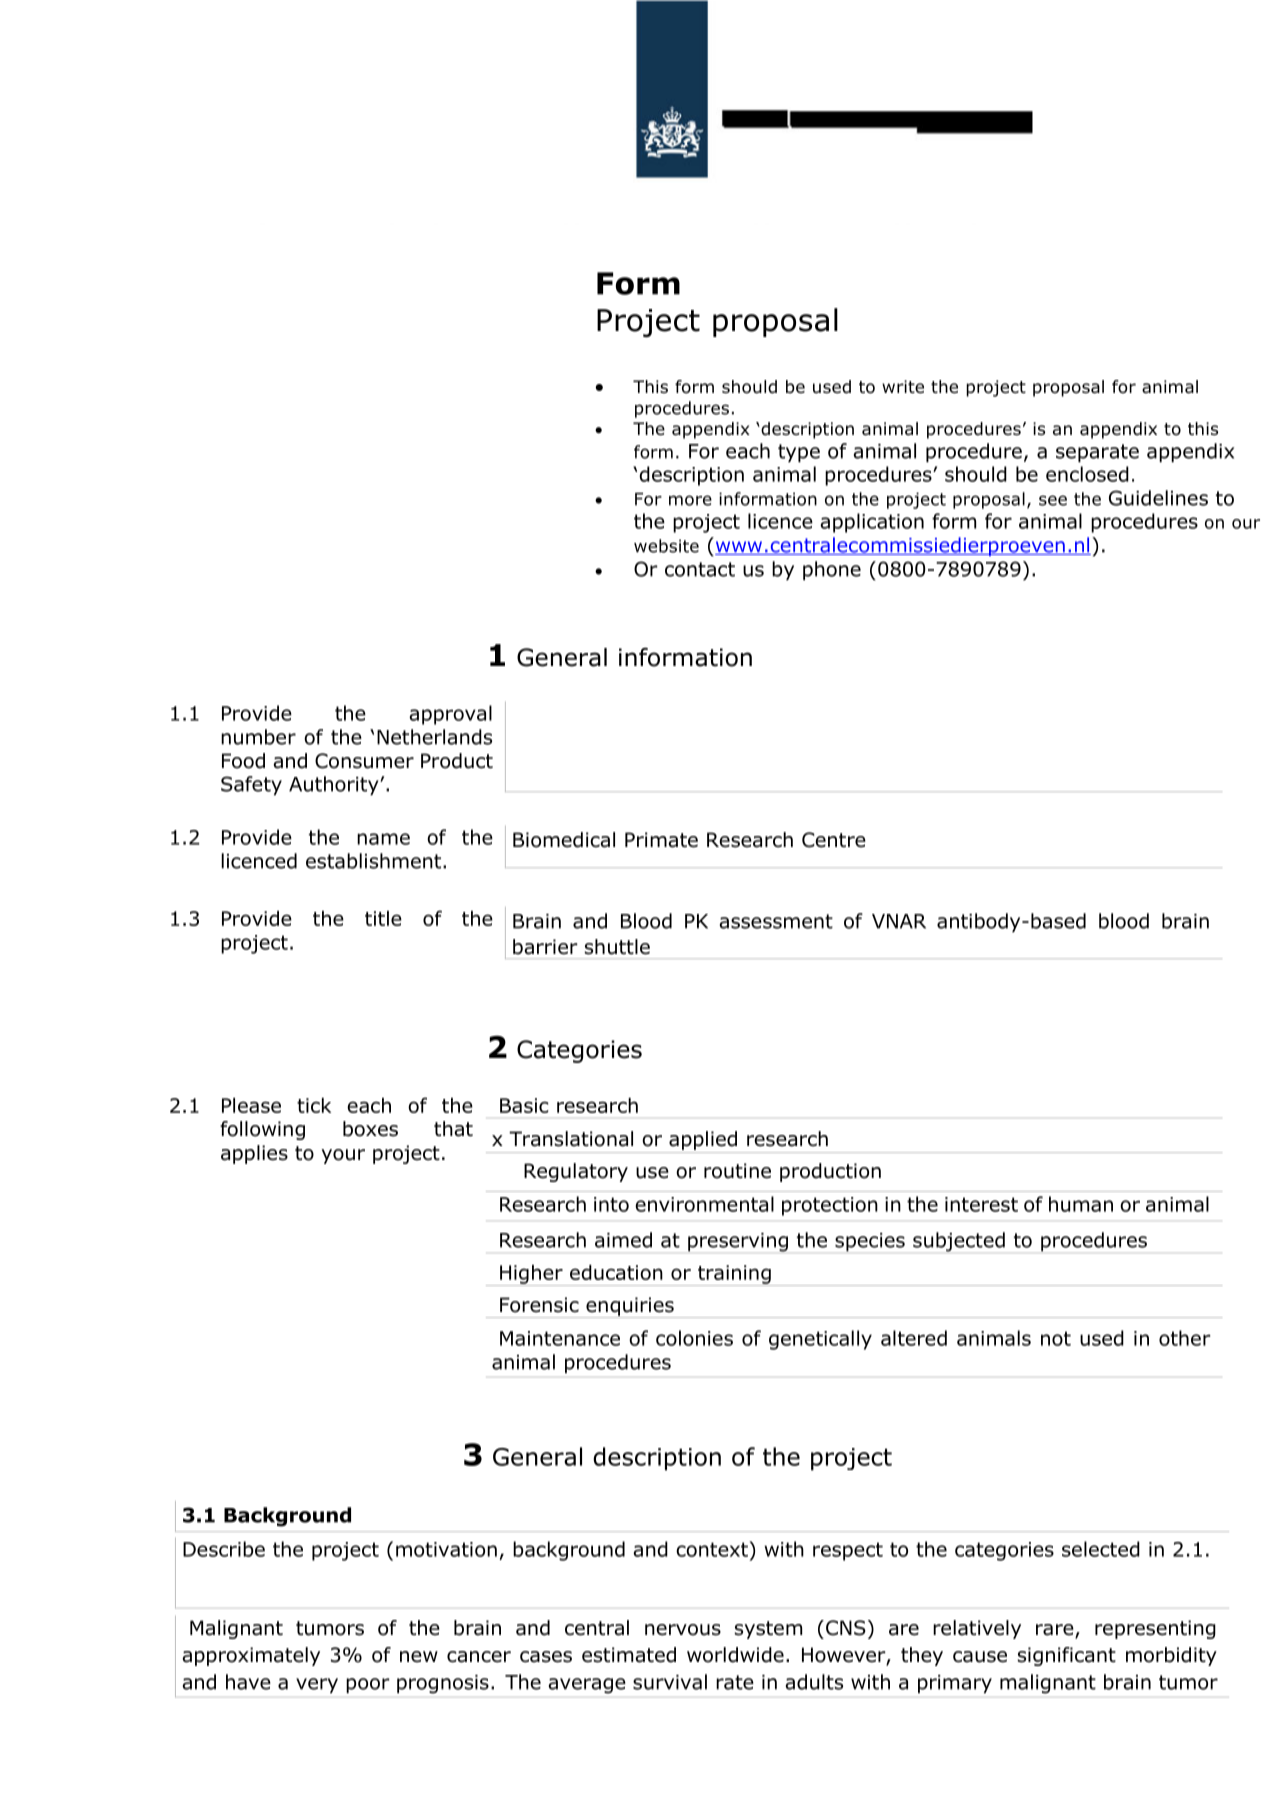  I want to click on tick, so click(314, 1105).
